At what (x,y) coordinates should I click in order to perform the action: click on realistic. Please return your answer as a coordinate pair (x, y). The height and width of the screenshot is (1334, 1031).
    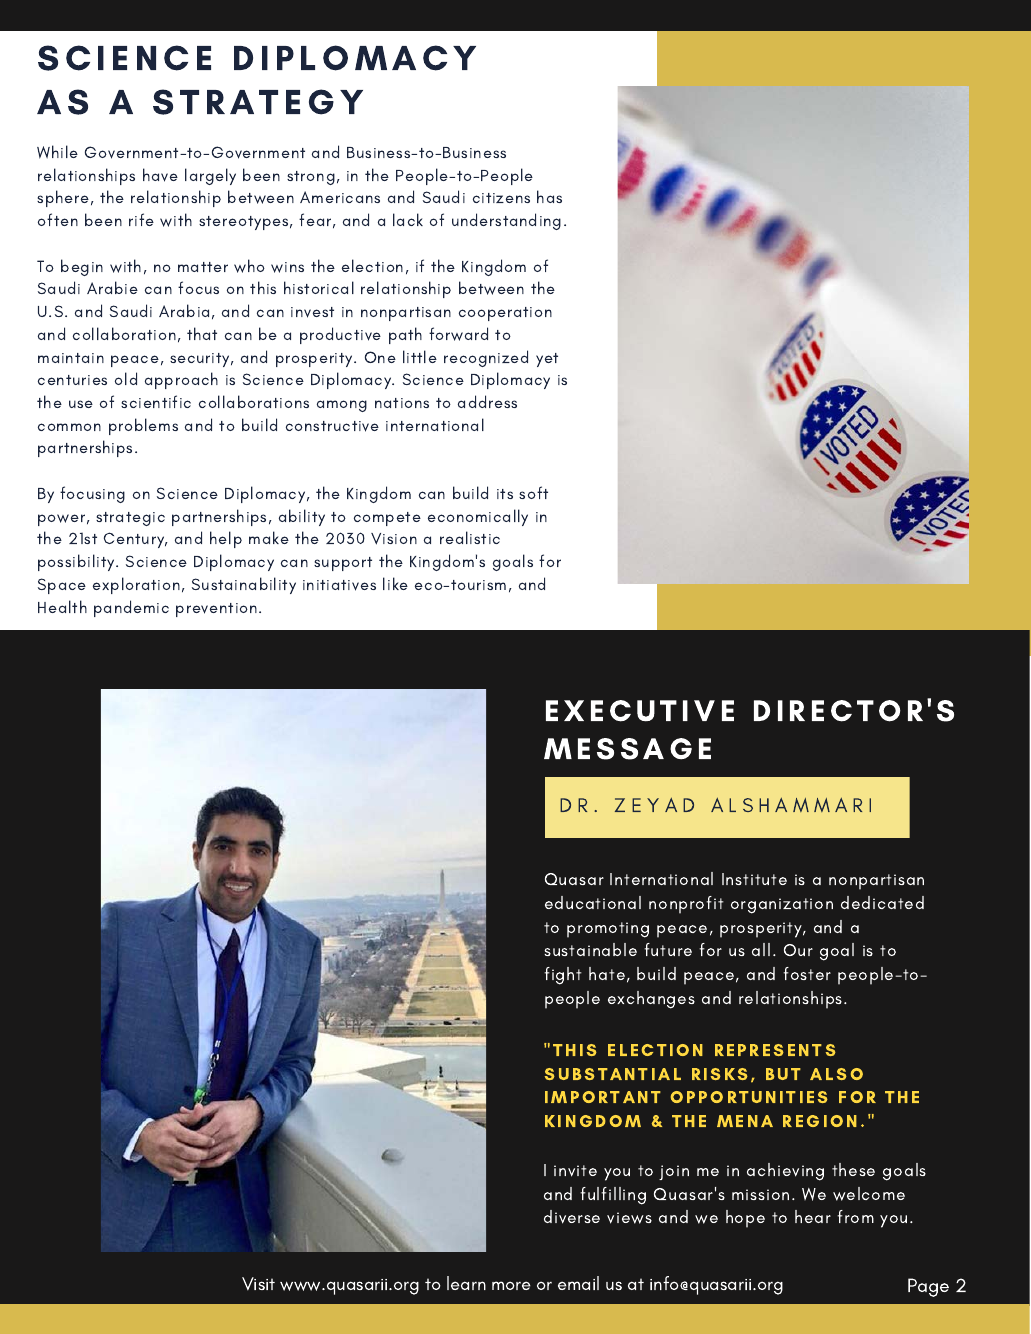
    Looking at the image, I should click on (470, 537).
